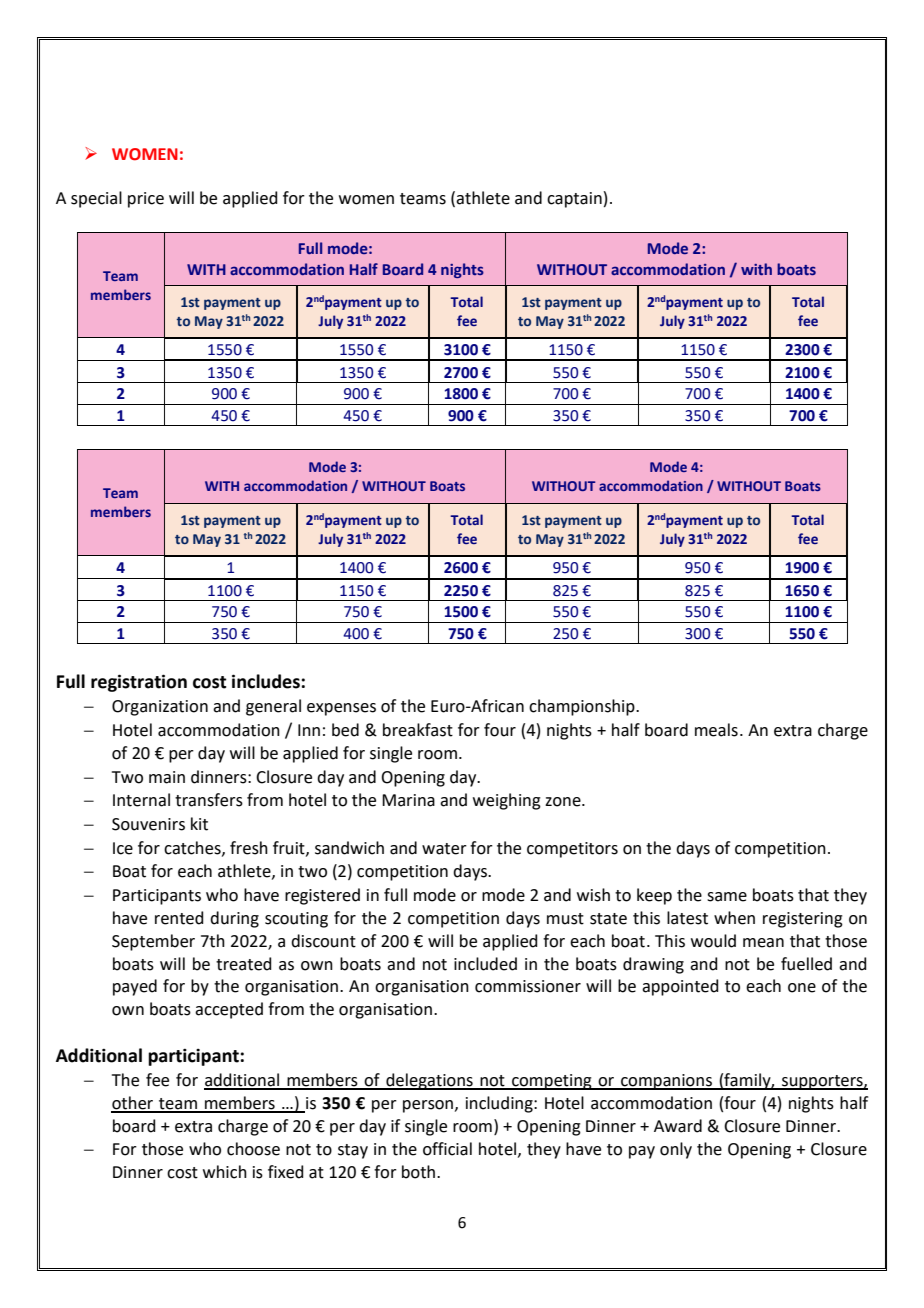  What do you see at coordinates (225, 1172) in the document?
I see `which` at bounding box center [225, 1172].
